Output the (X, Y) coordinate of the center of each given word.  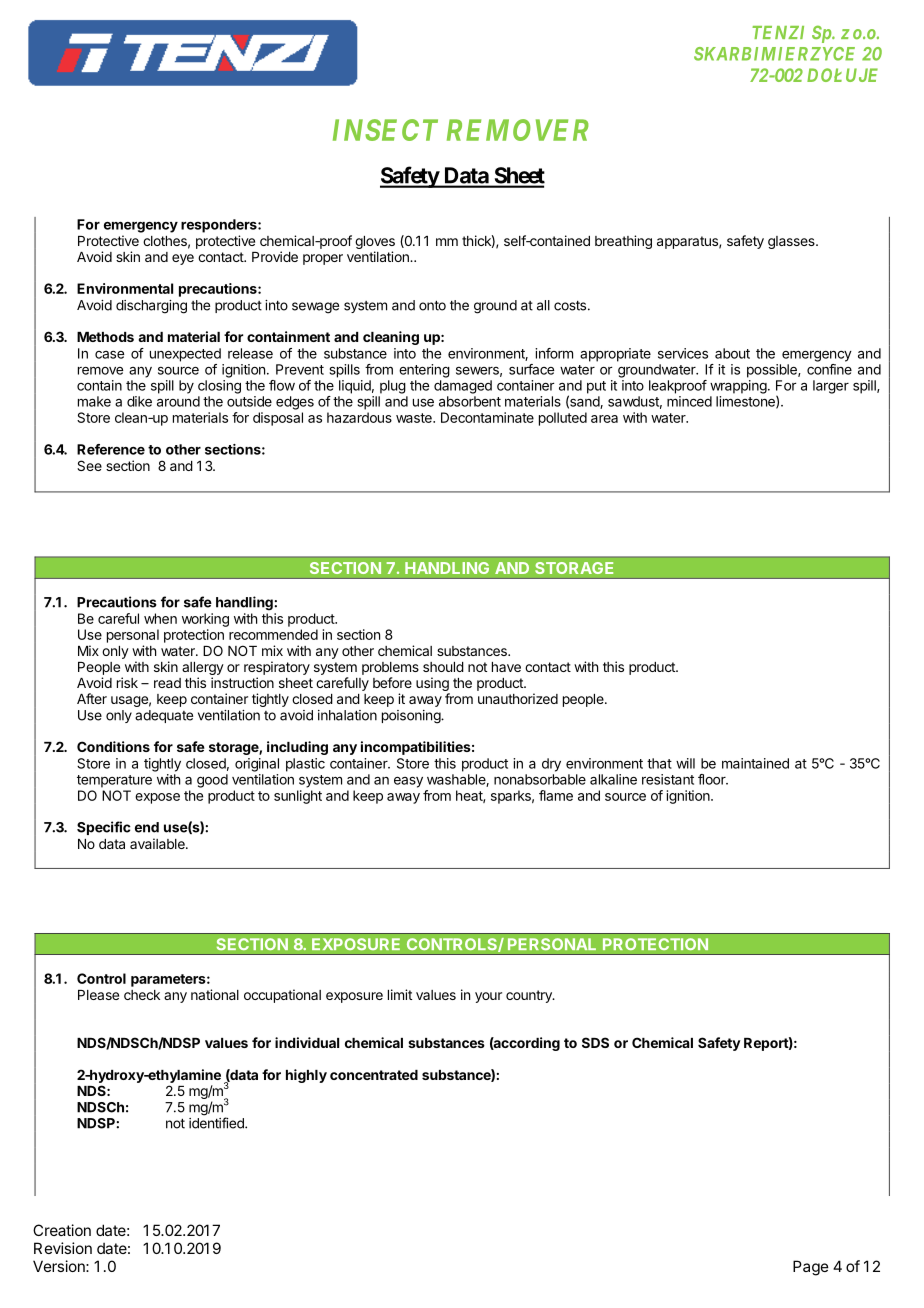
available (158, 843)
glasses (792, 242)
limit (400, 994)
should (443, 667)
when (160, 618)
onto (432, 305)
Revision (63, 1248)
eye (183, 259)
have (506, 667)
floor (713, 779)
